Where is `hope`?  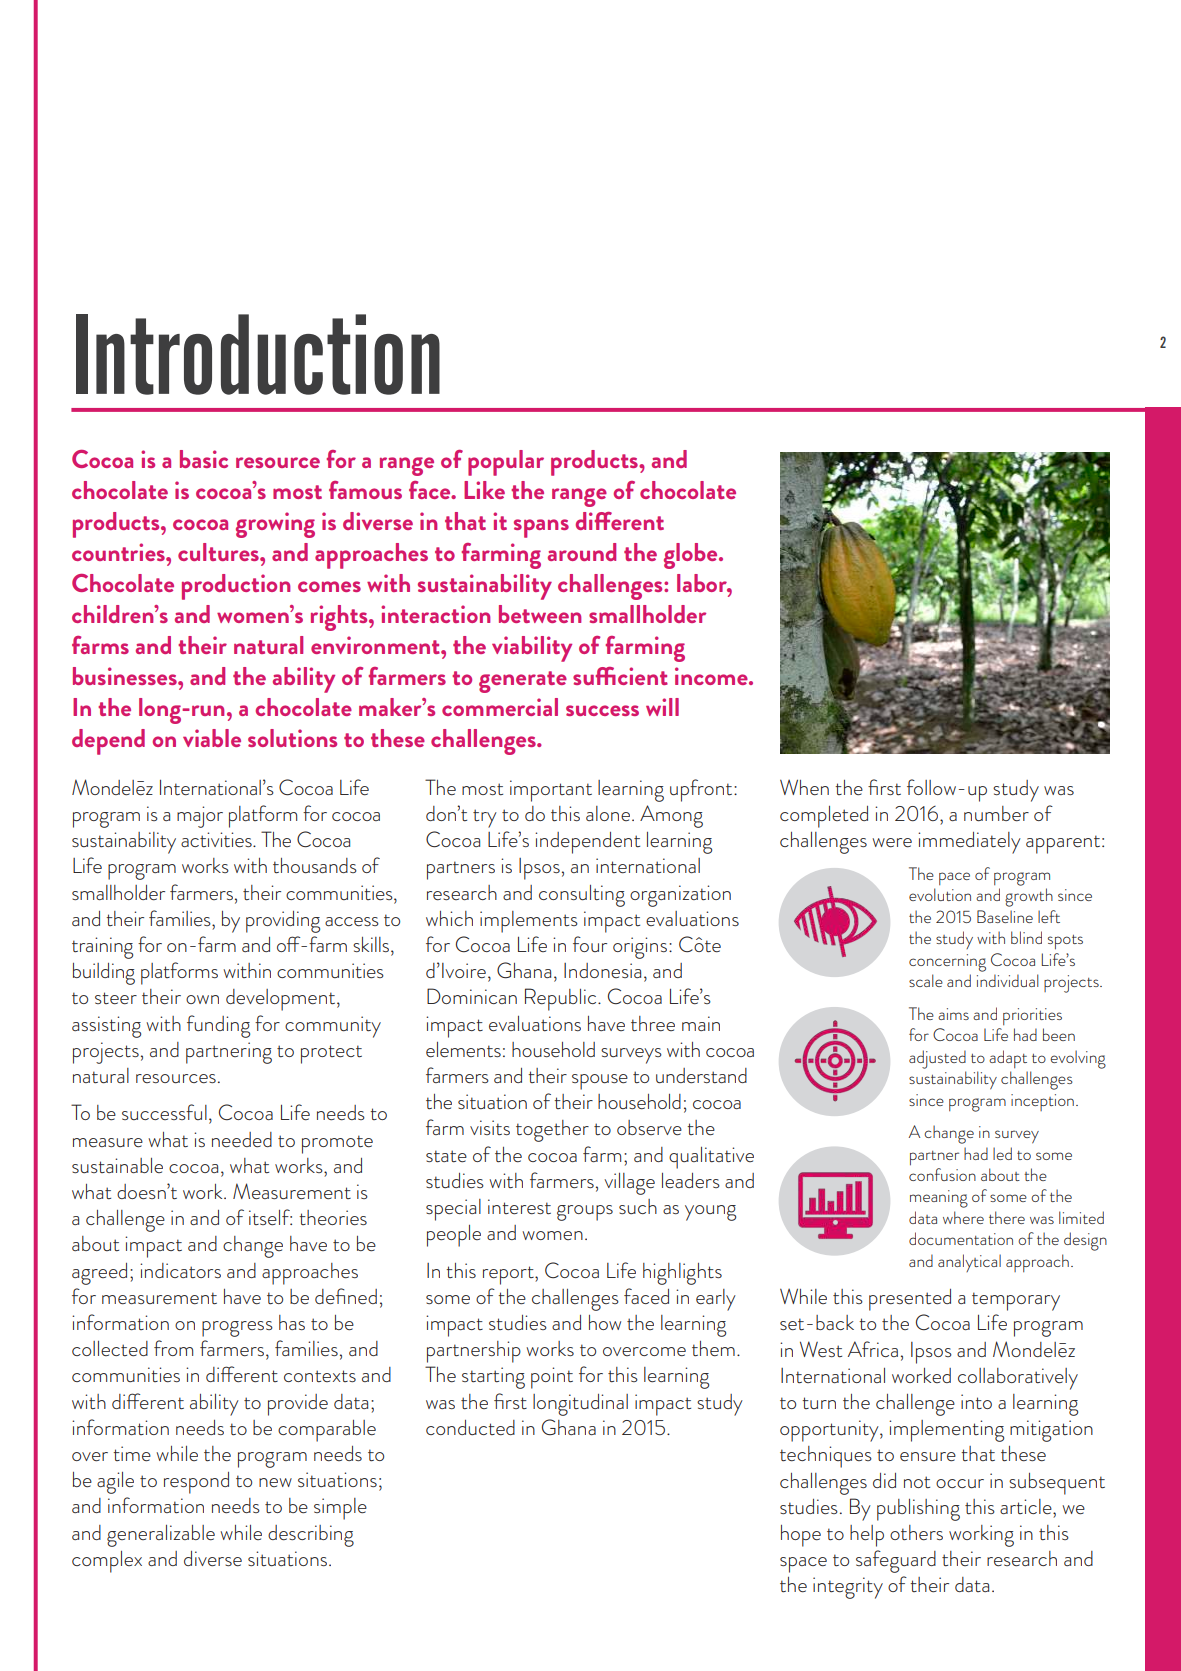
hope is located at coordinates (801, 1536).
